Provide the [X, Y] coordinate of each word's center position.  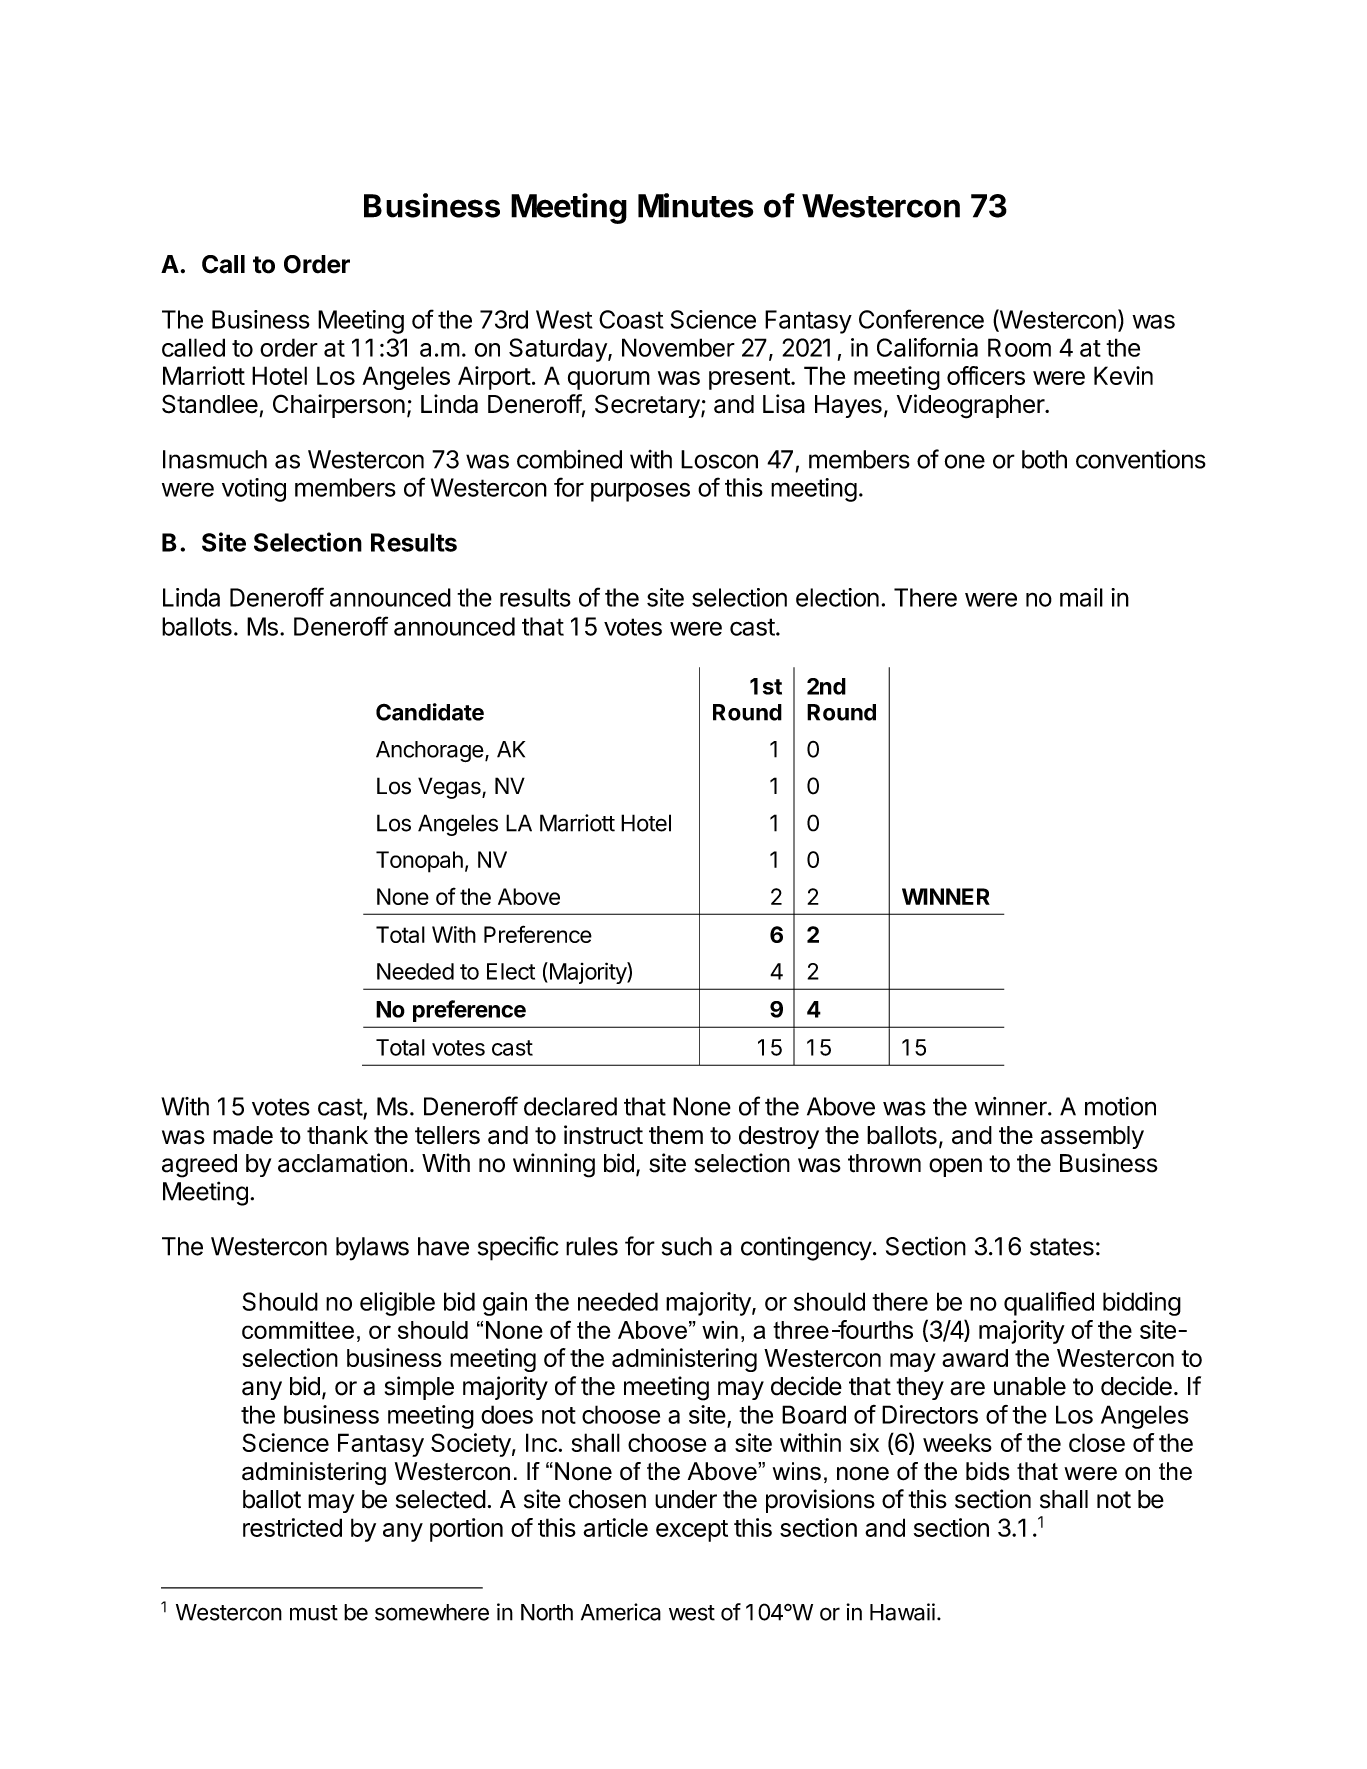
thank [337, 1135]
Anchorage [430, 751]
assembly [1092, 1137]
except [692, 1531]
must [314, 1613]
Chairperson [339, 406]
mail [1081, 597]
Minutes [695, 205]
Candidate [430, 712]
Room [1019, 347]
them [676, 1135]
